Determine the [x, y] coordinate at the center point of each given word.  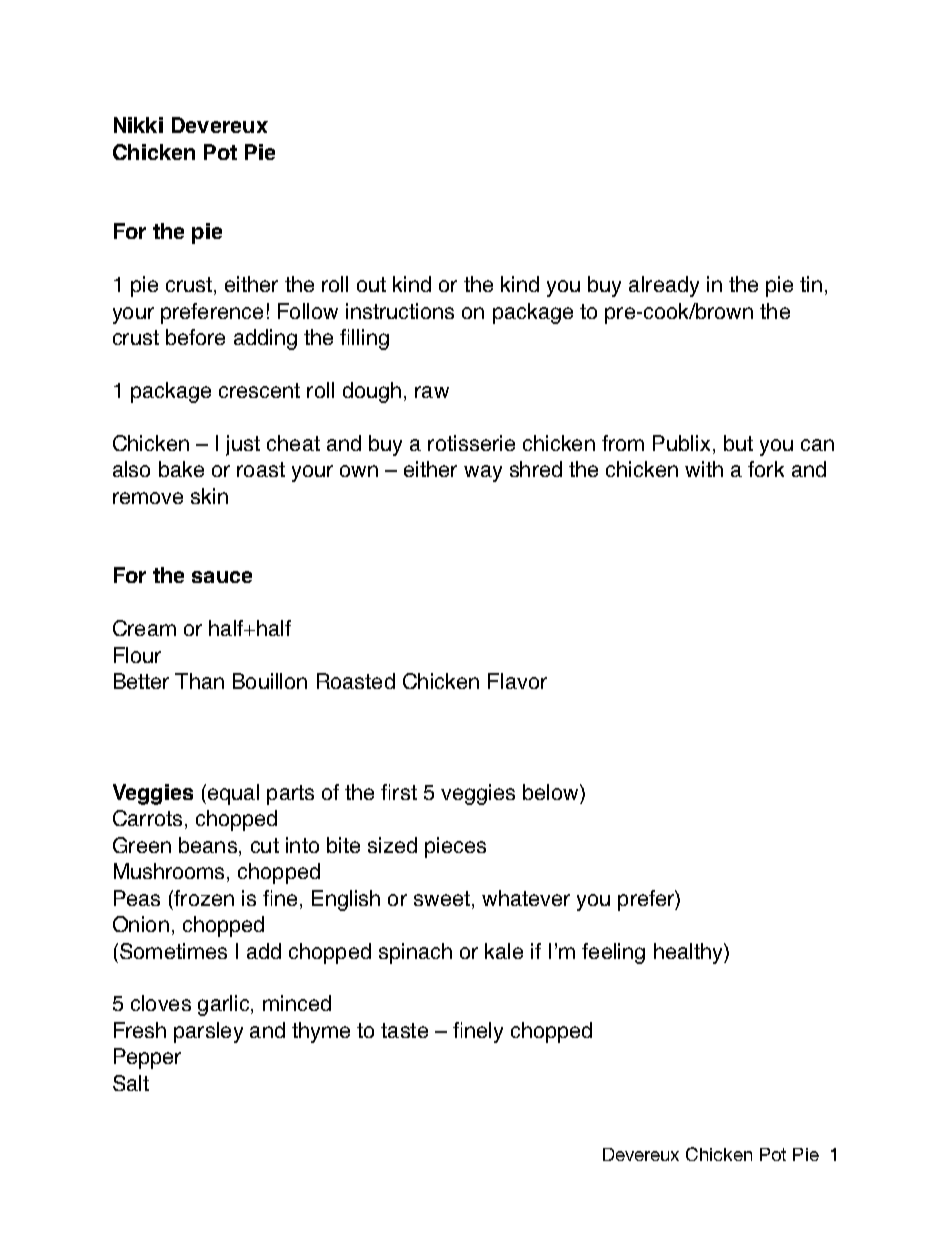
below [552, 792]
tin [811, 284]
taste [404, 1030]
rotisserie [471, 443]
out [371, 284]
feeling [613, 953]
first [399, 792]
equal [233, 794]
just [243, 445]
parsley [208, 1032]
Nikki [138, 125]
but [738, 443]
